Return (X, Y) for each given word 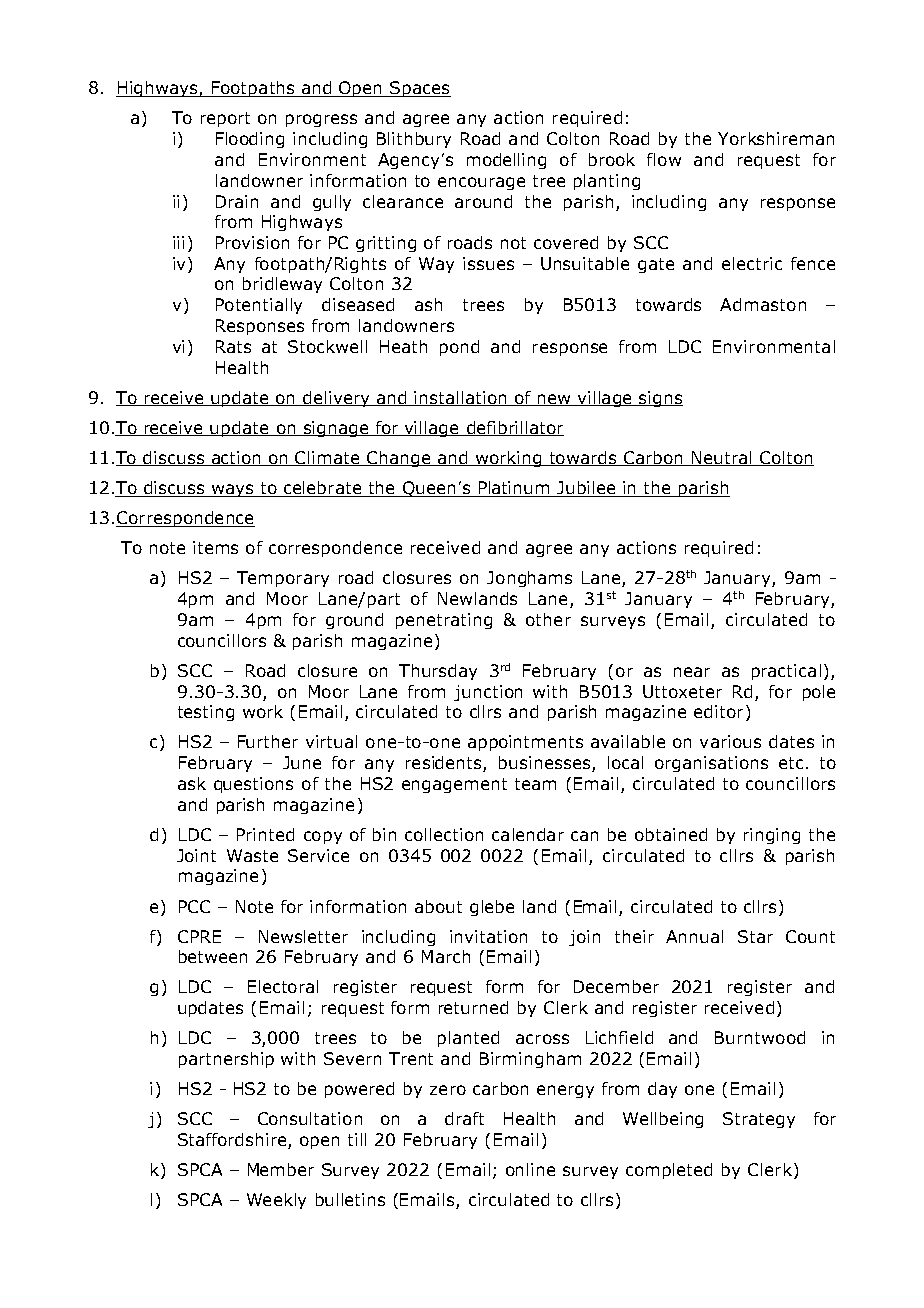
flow (664, 159)
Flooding (250, 140)
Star (755, 936)
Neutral (721, 458)
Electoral (283, 986)
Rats (233, 346)
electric (752, 263)
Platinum (514, 489)
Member (281, 1169)
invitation (488, 936)
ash (428, 304)
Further (268, 741)
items (215, 547)
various (730, 741)
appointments (525, 743)
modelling (506, 161)
